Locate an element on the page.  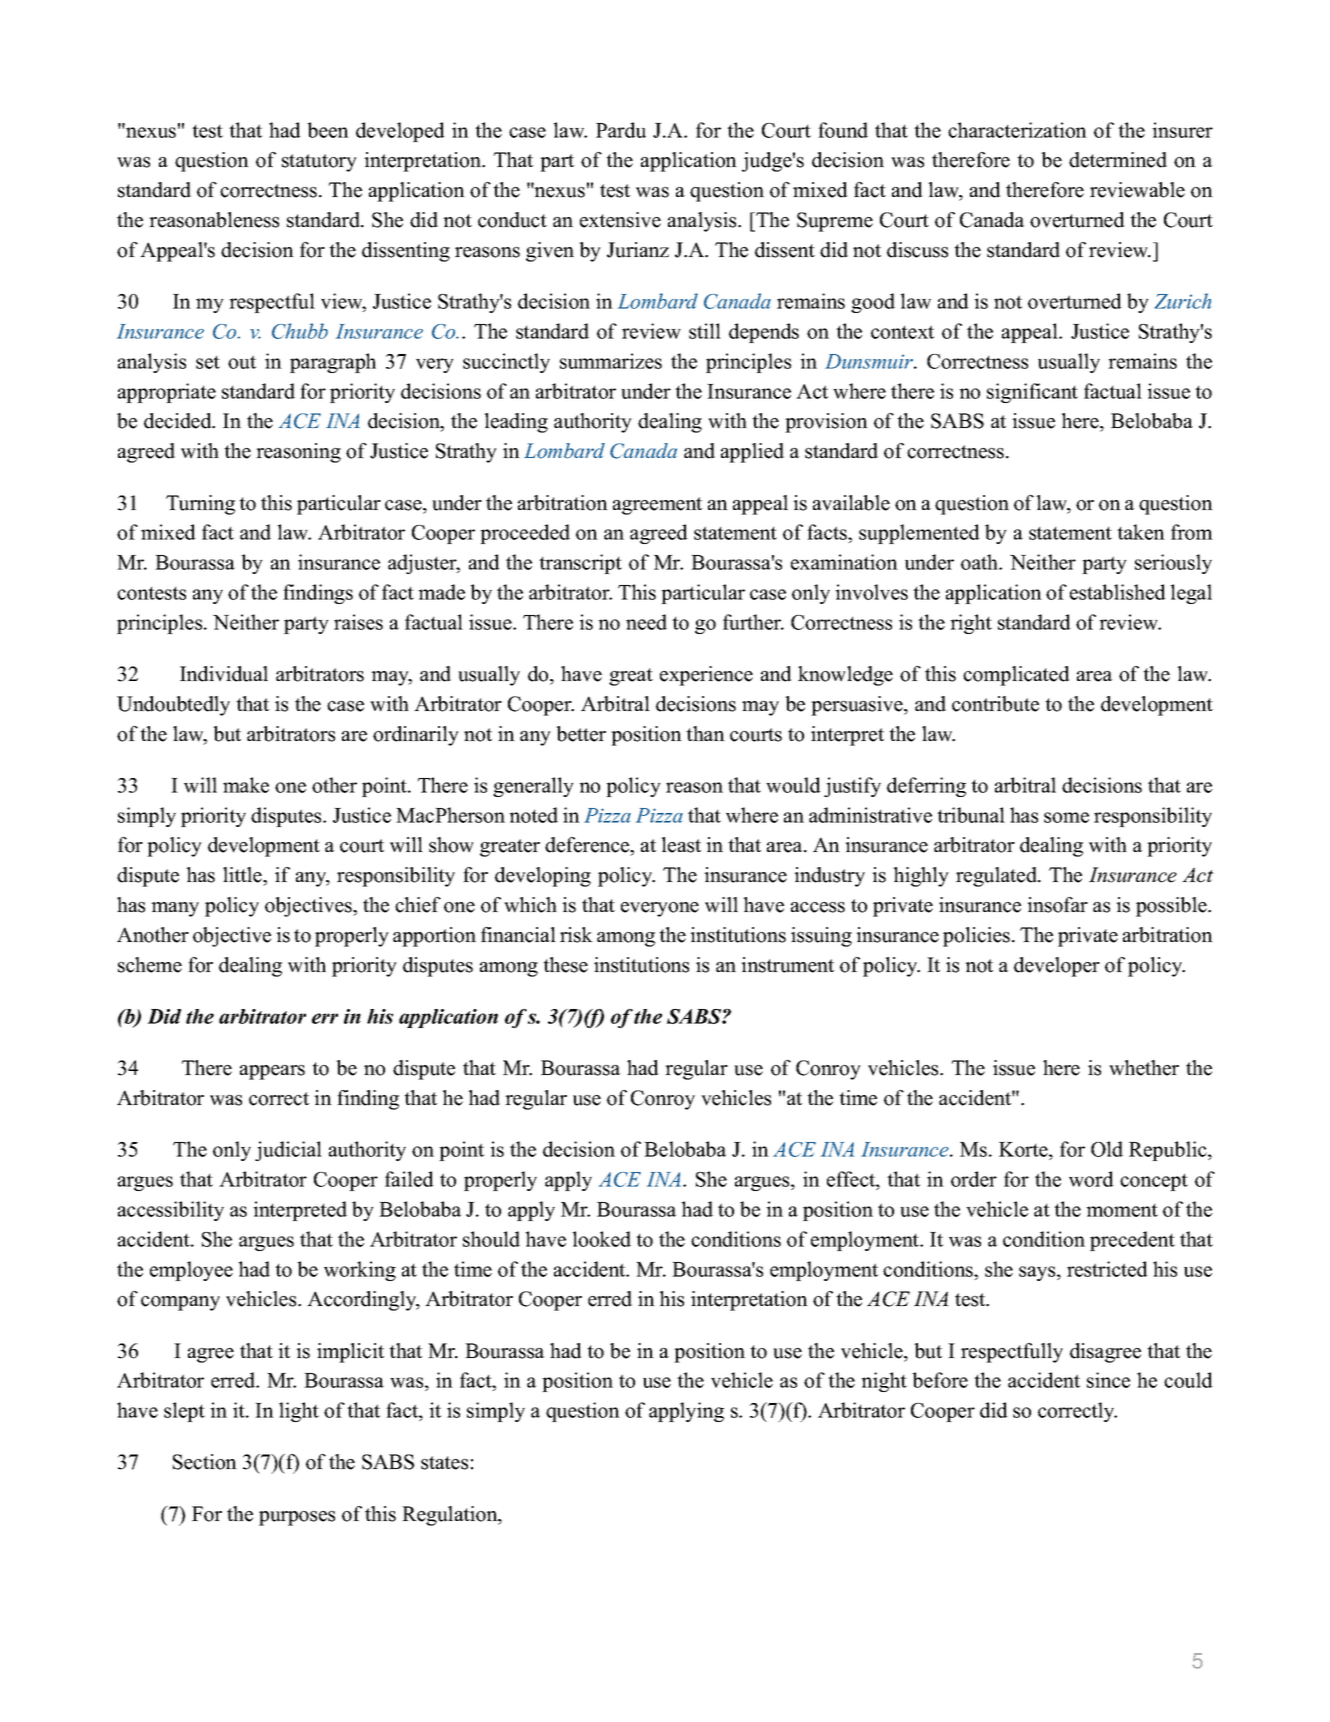
purposes is located at coordinates (297, 1518).
